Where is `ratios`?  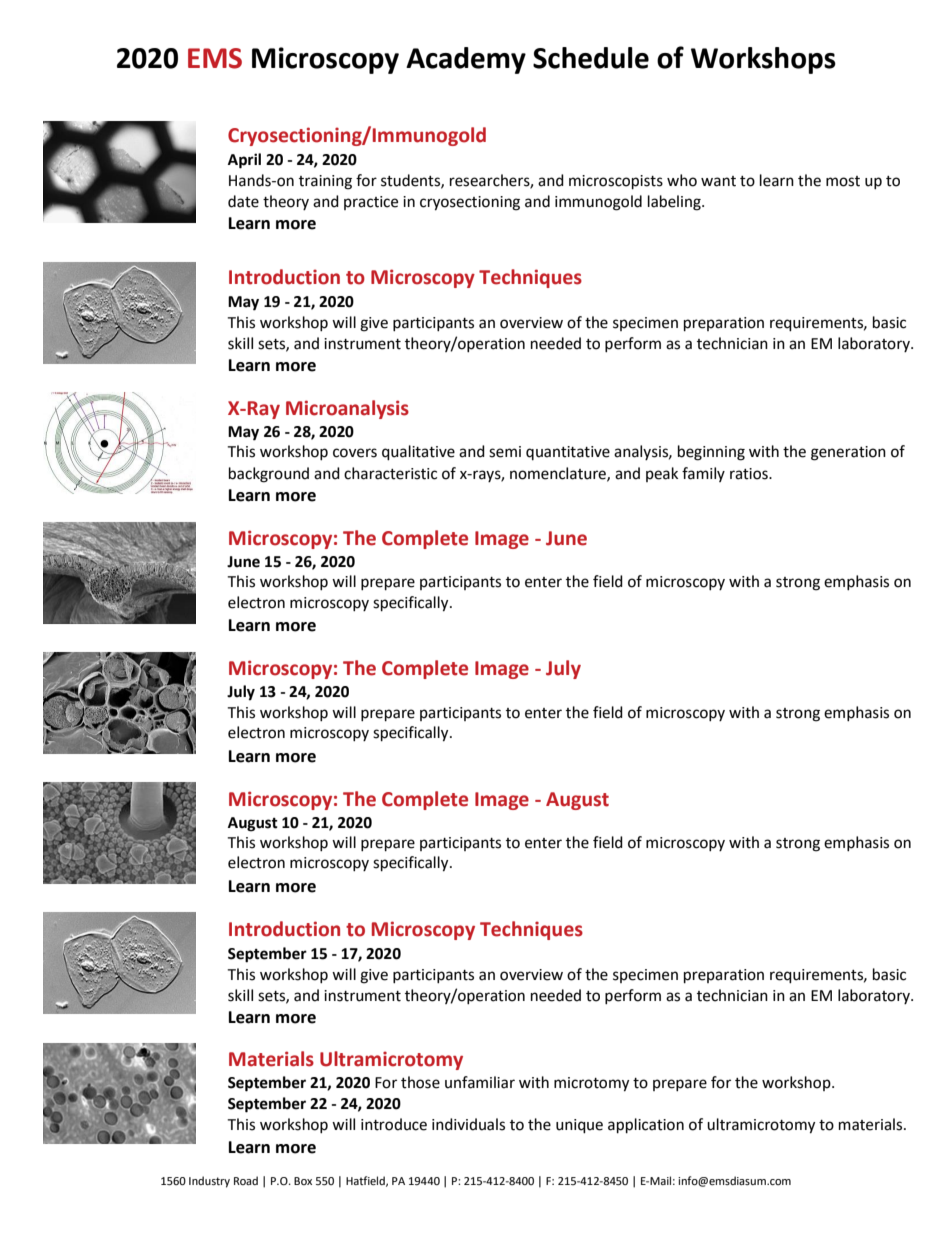
ratios is located at coordinates (750, 474).
